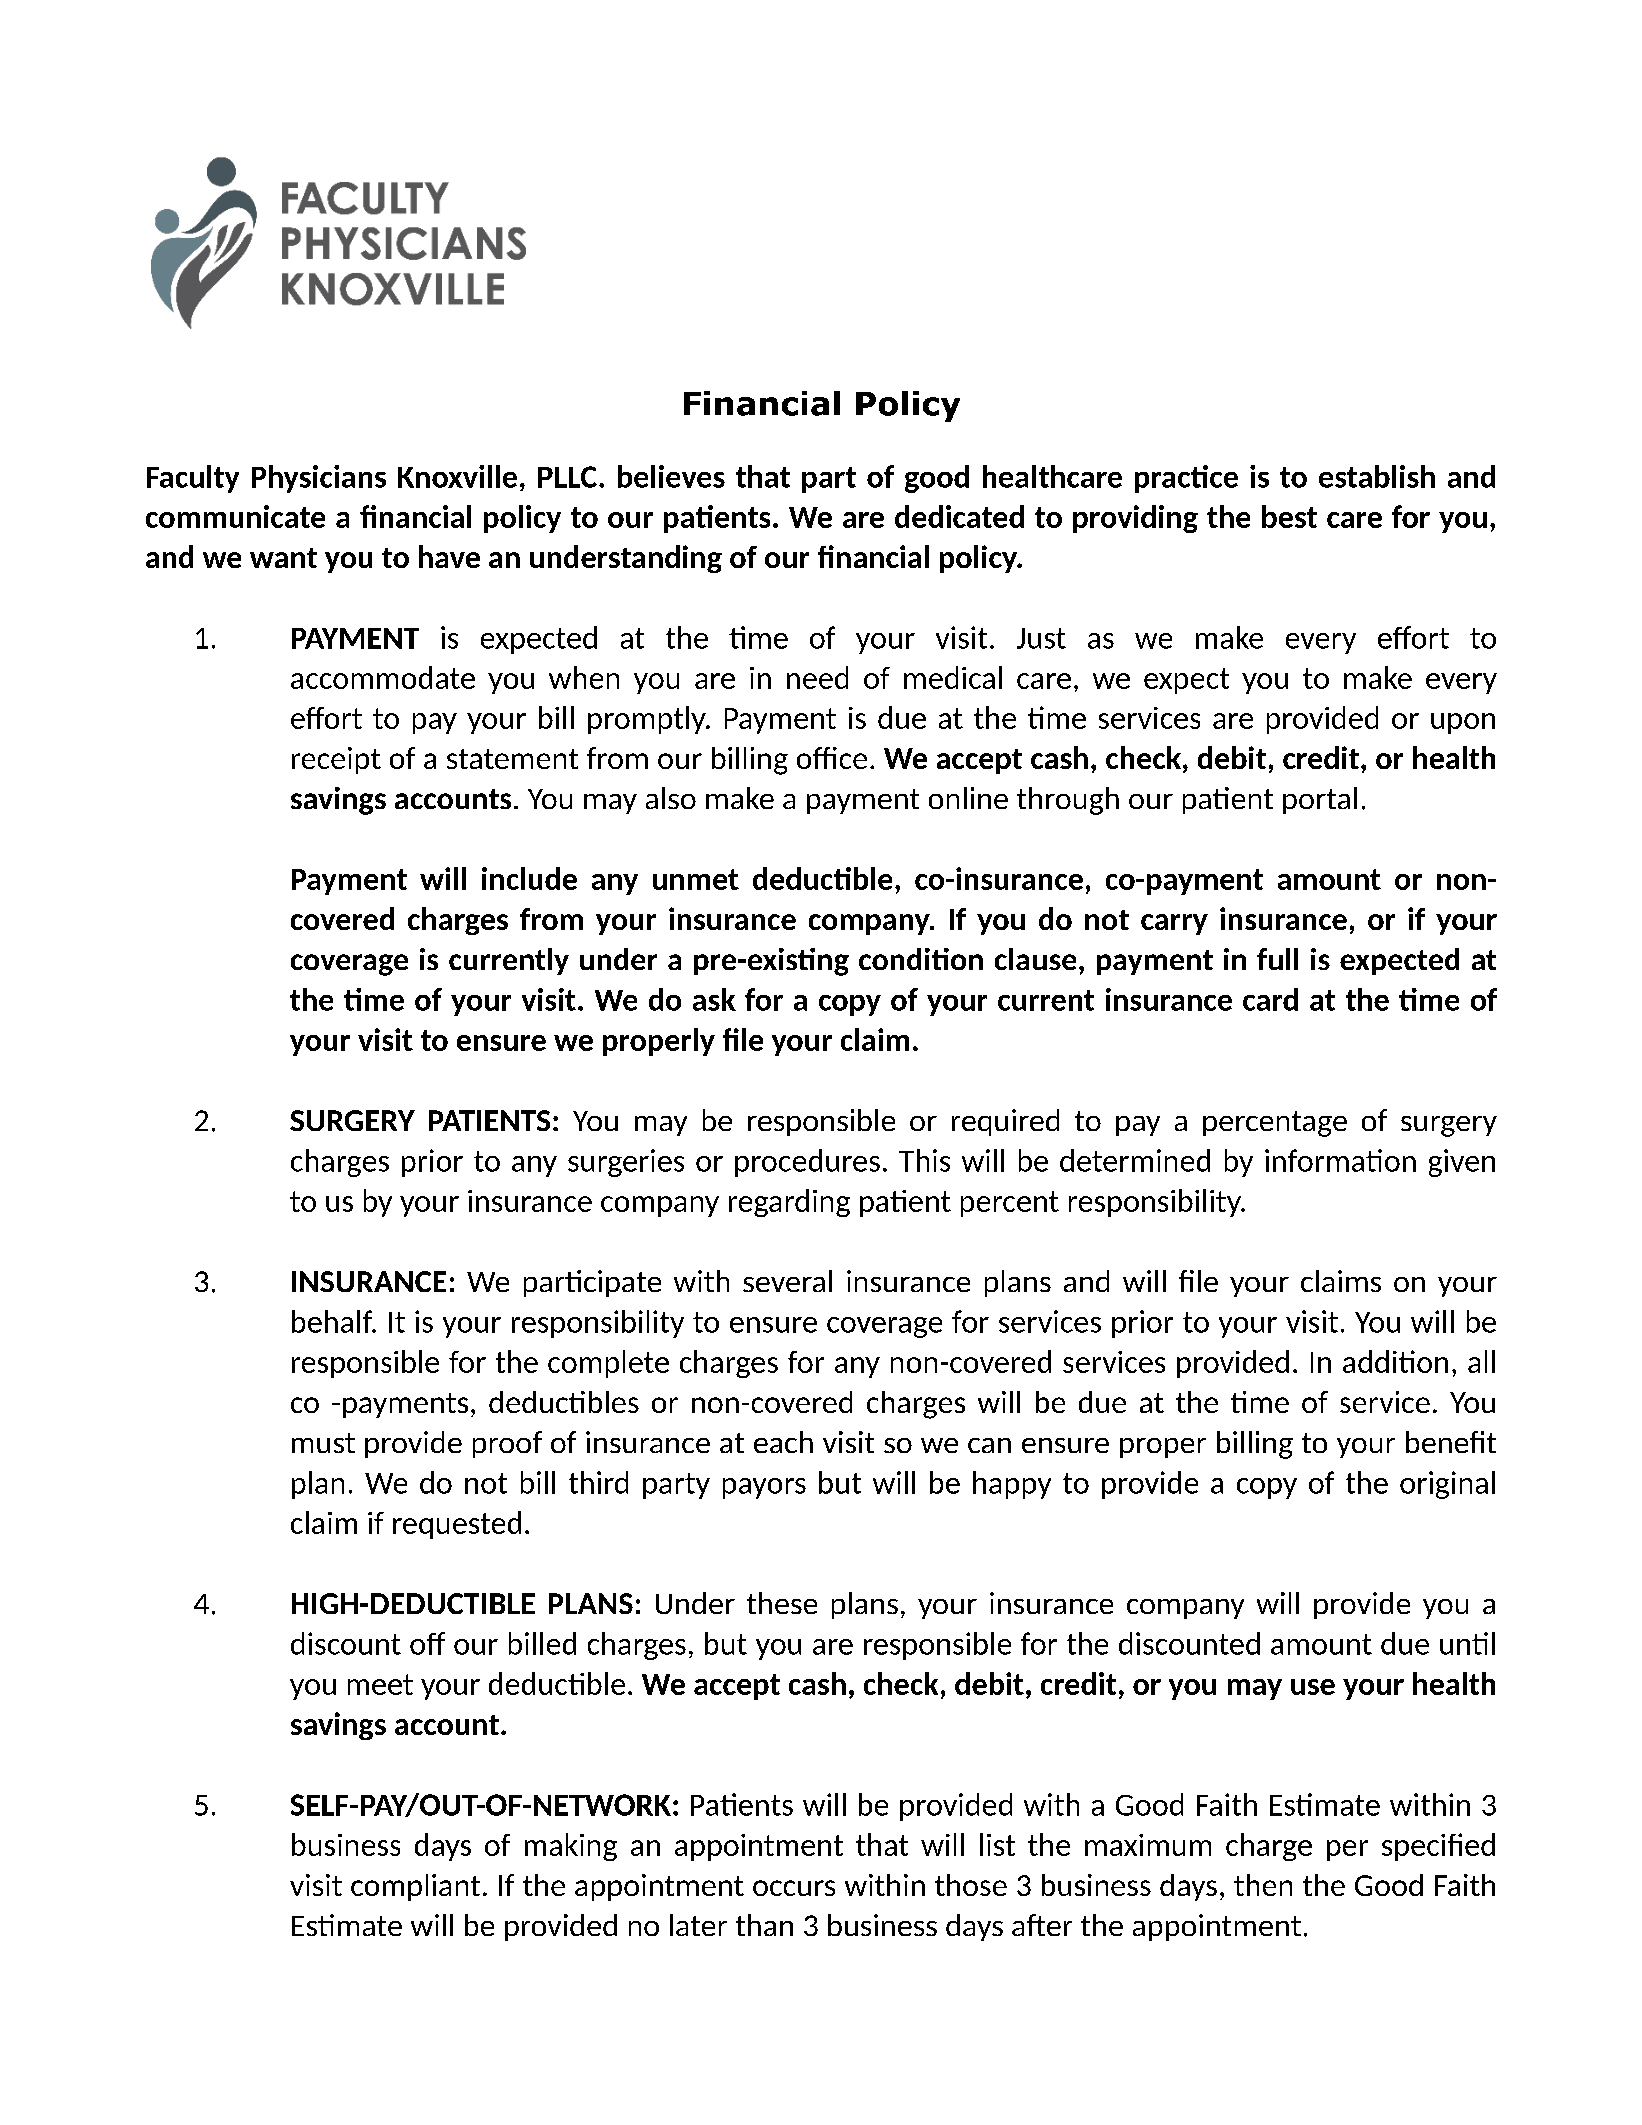 The image size is (1642, 2125). I want to click on must, so click(323, 1443).
